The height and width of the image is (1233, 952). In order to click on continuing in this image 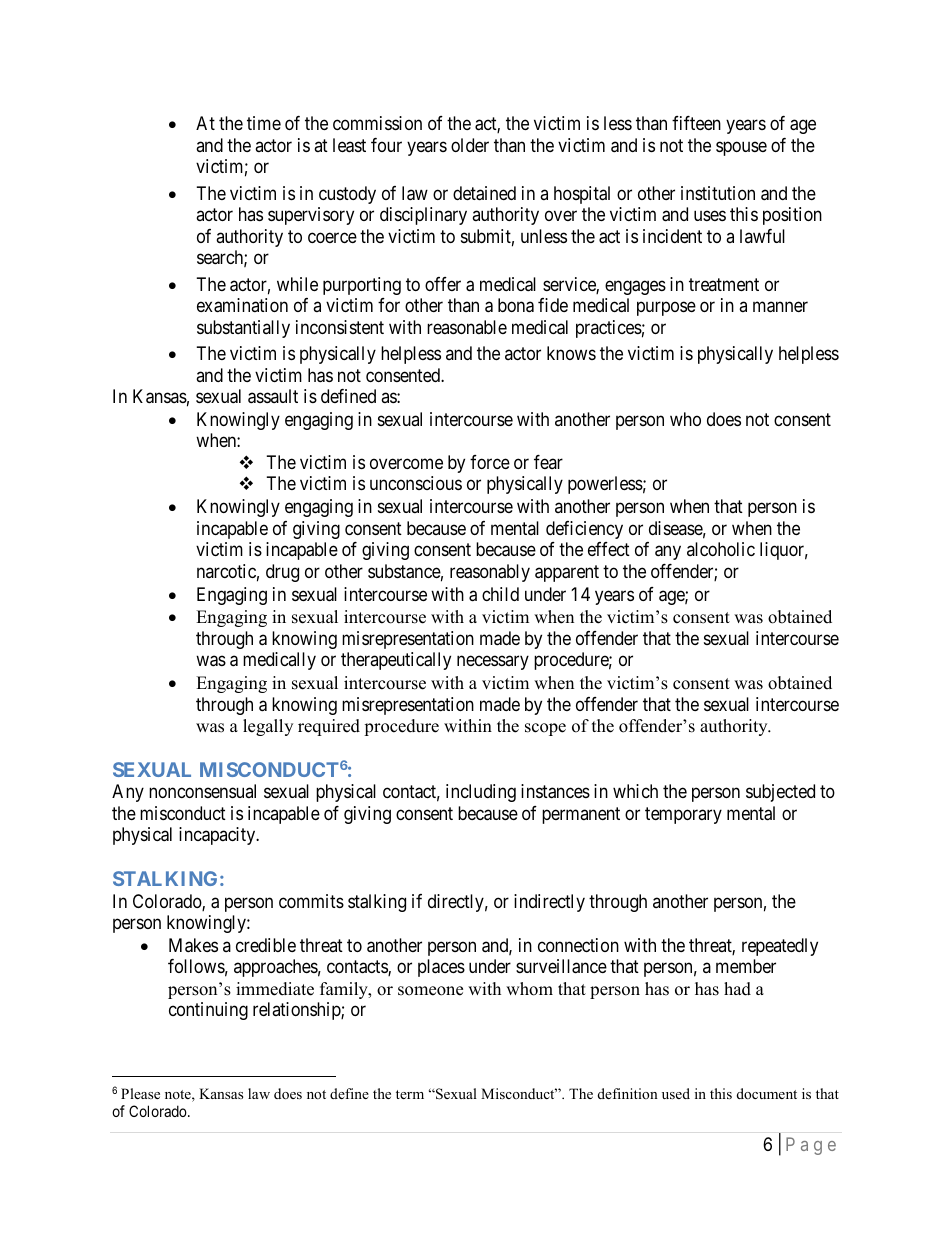, I will do `click(208, 1011)`.
